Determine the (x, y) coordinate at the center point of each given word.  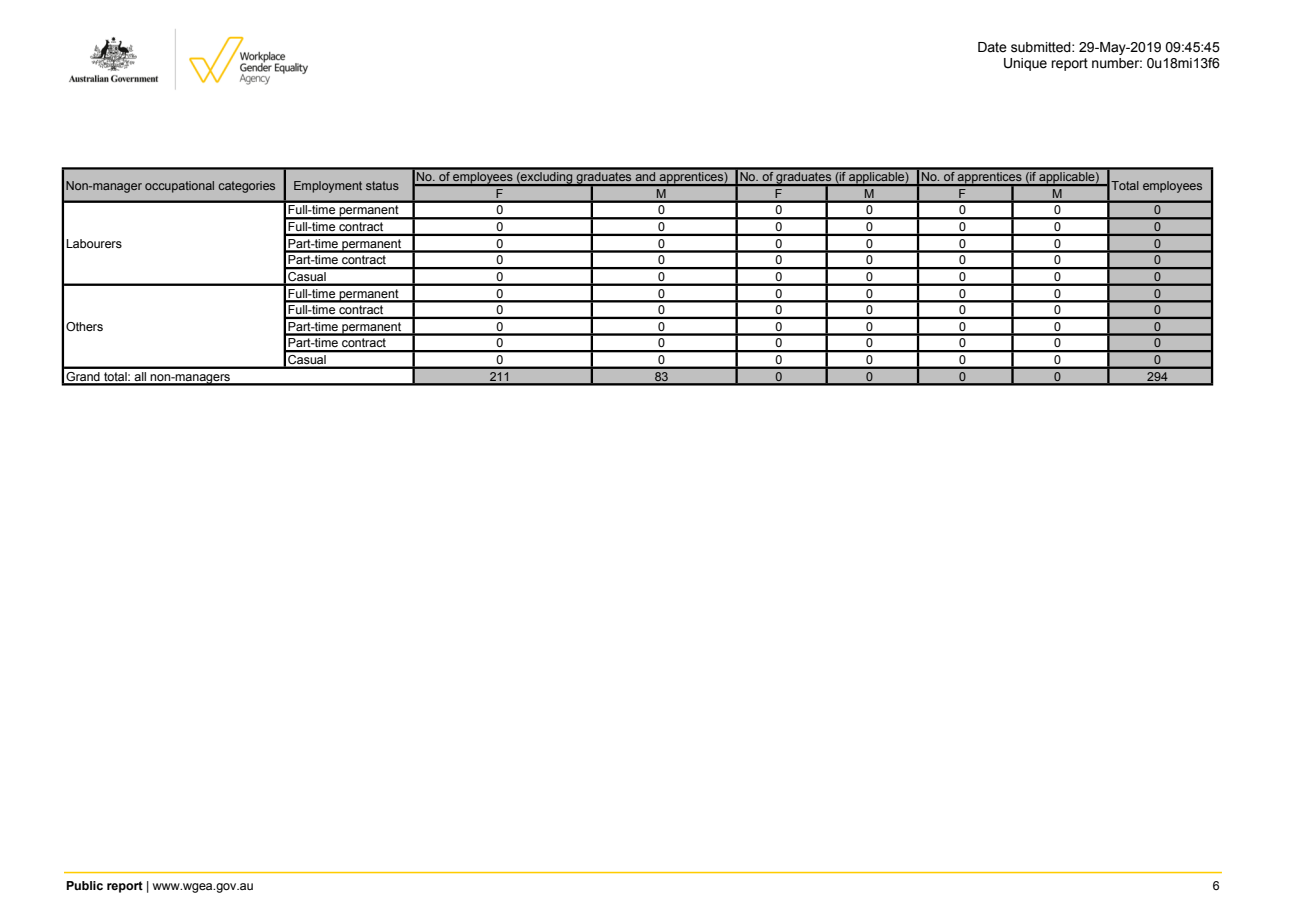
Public (84, 885)
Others (84, 326)
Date (992, 47)
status (382, 185)
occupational (179, 187)
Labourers (94, 243)
